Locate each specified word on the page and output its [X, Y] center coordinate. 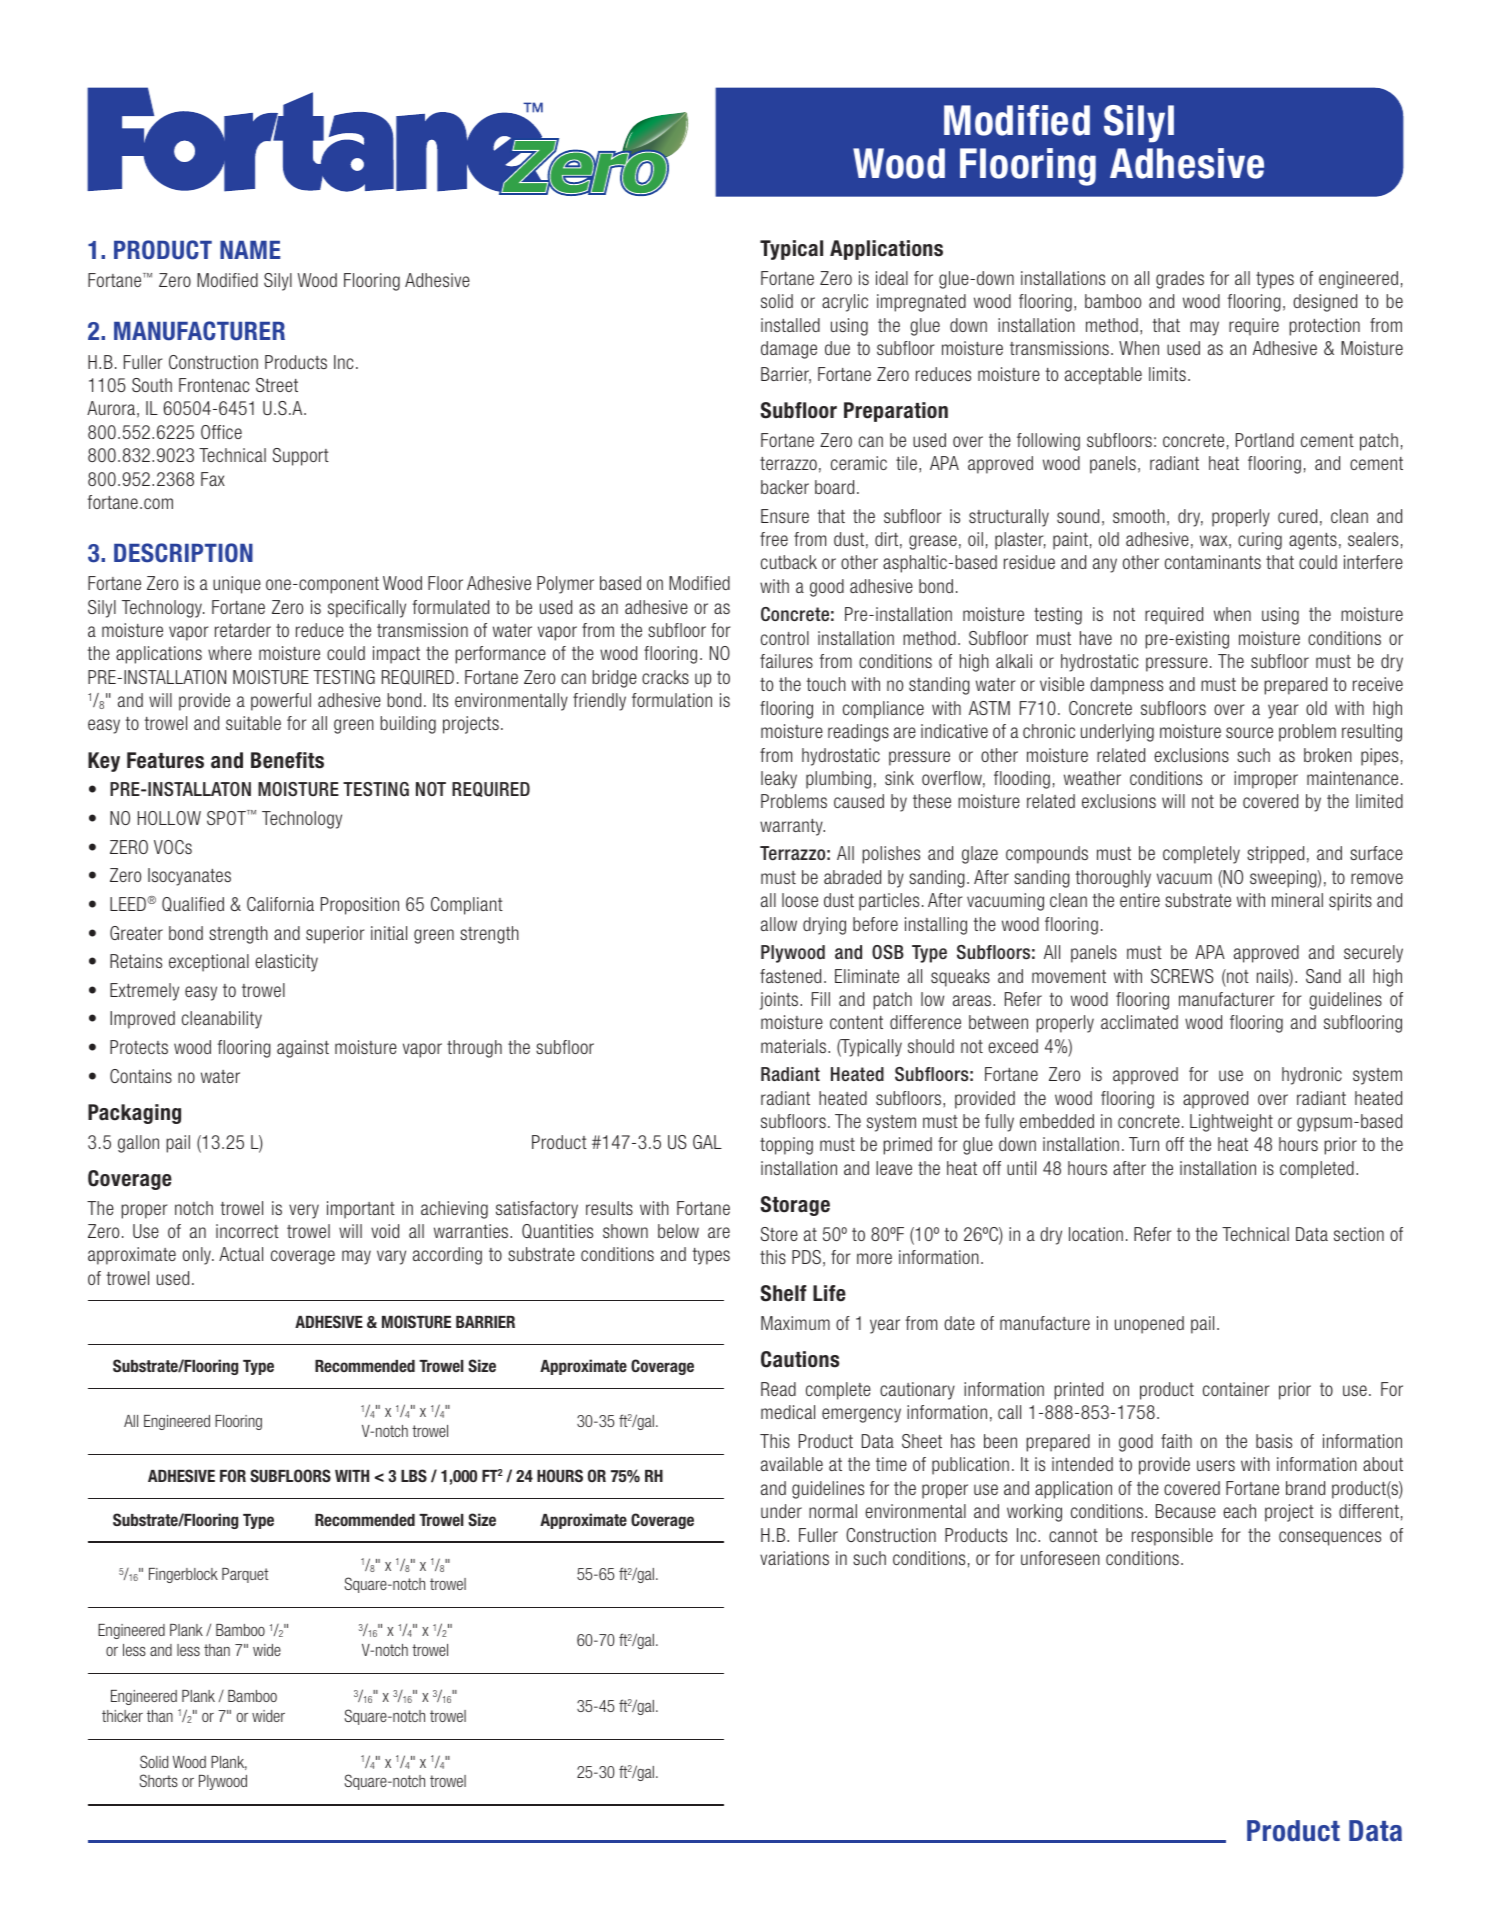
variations [794, 1558]
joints [780, 1001]
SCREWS [1182, 976]
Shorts [159, 1780]
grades [1180, 280]
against [303, 1049]
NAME [250, 250]
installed [790, 325]
